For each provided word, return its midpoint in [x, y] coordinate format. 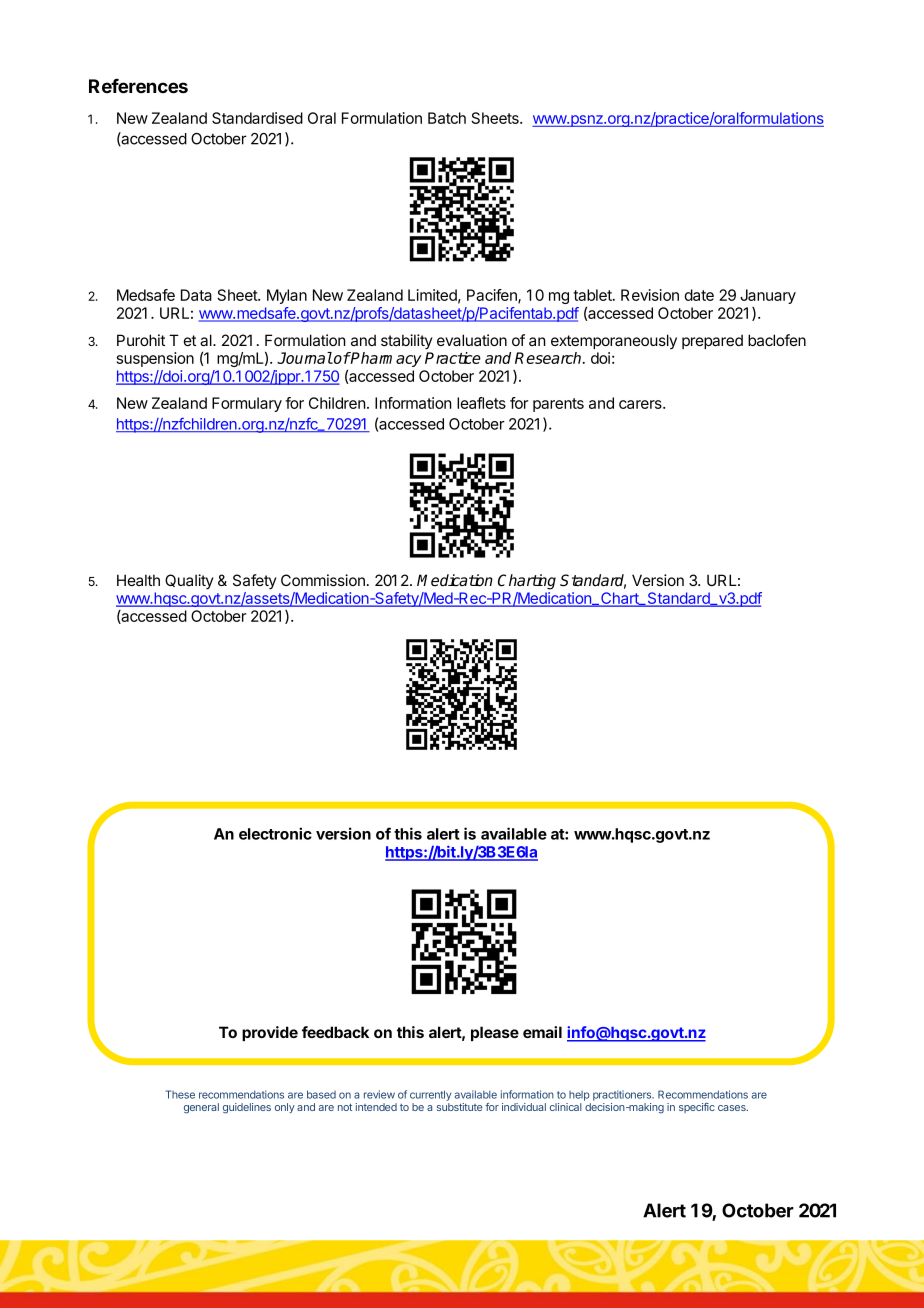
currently [430, 1095]
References [138, 86]
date [699, 295]
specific [697, 1108]
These [180, 1094]
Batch [447, 118]
